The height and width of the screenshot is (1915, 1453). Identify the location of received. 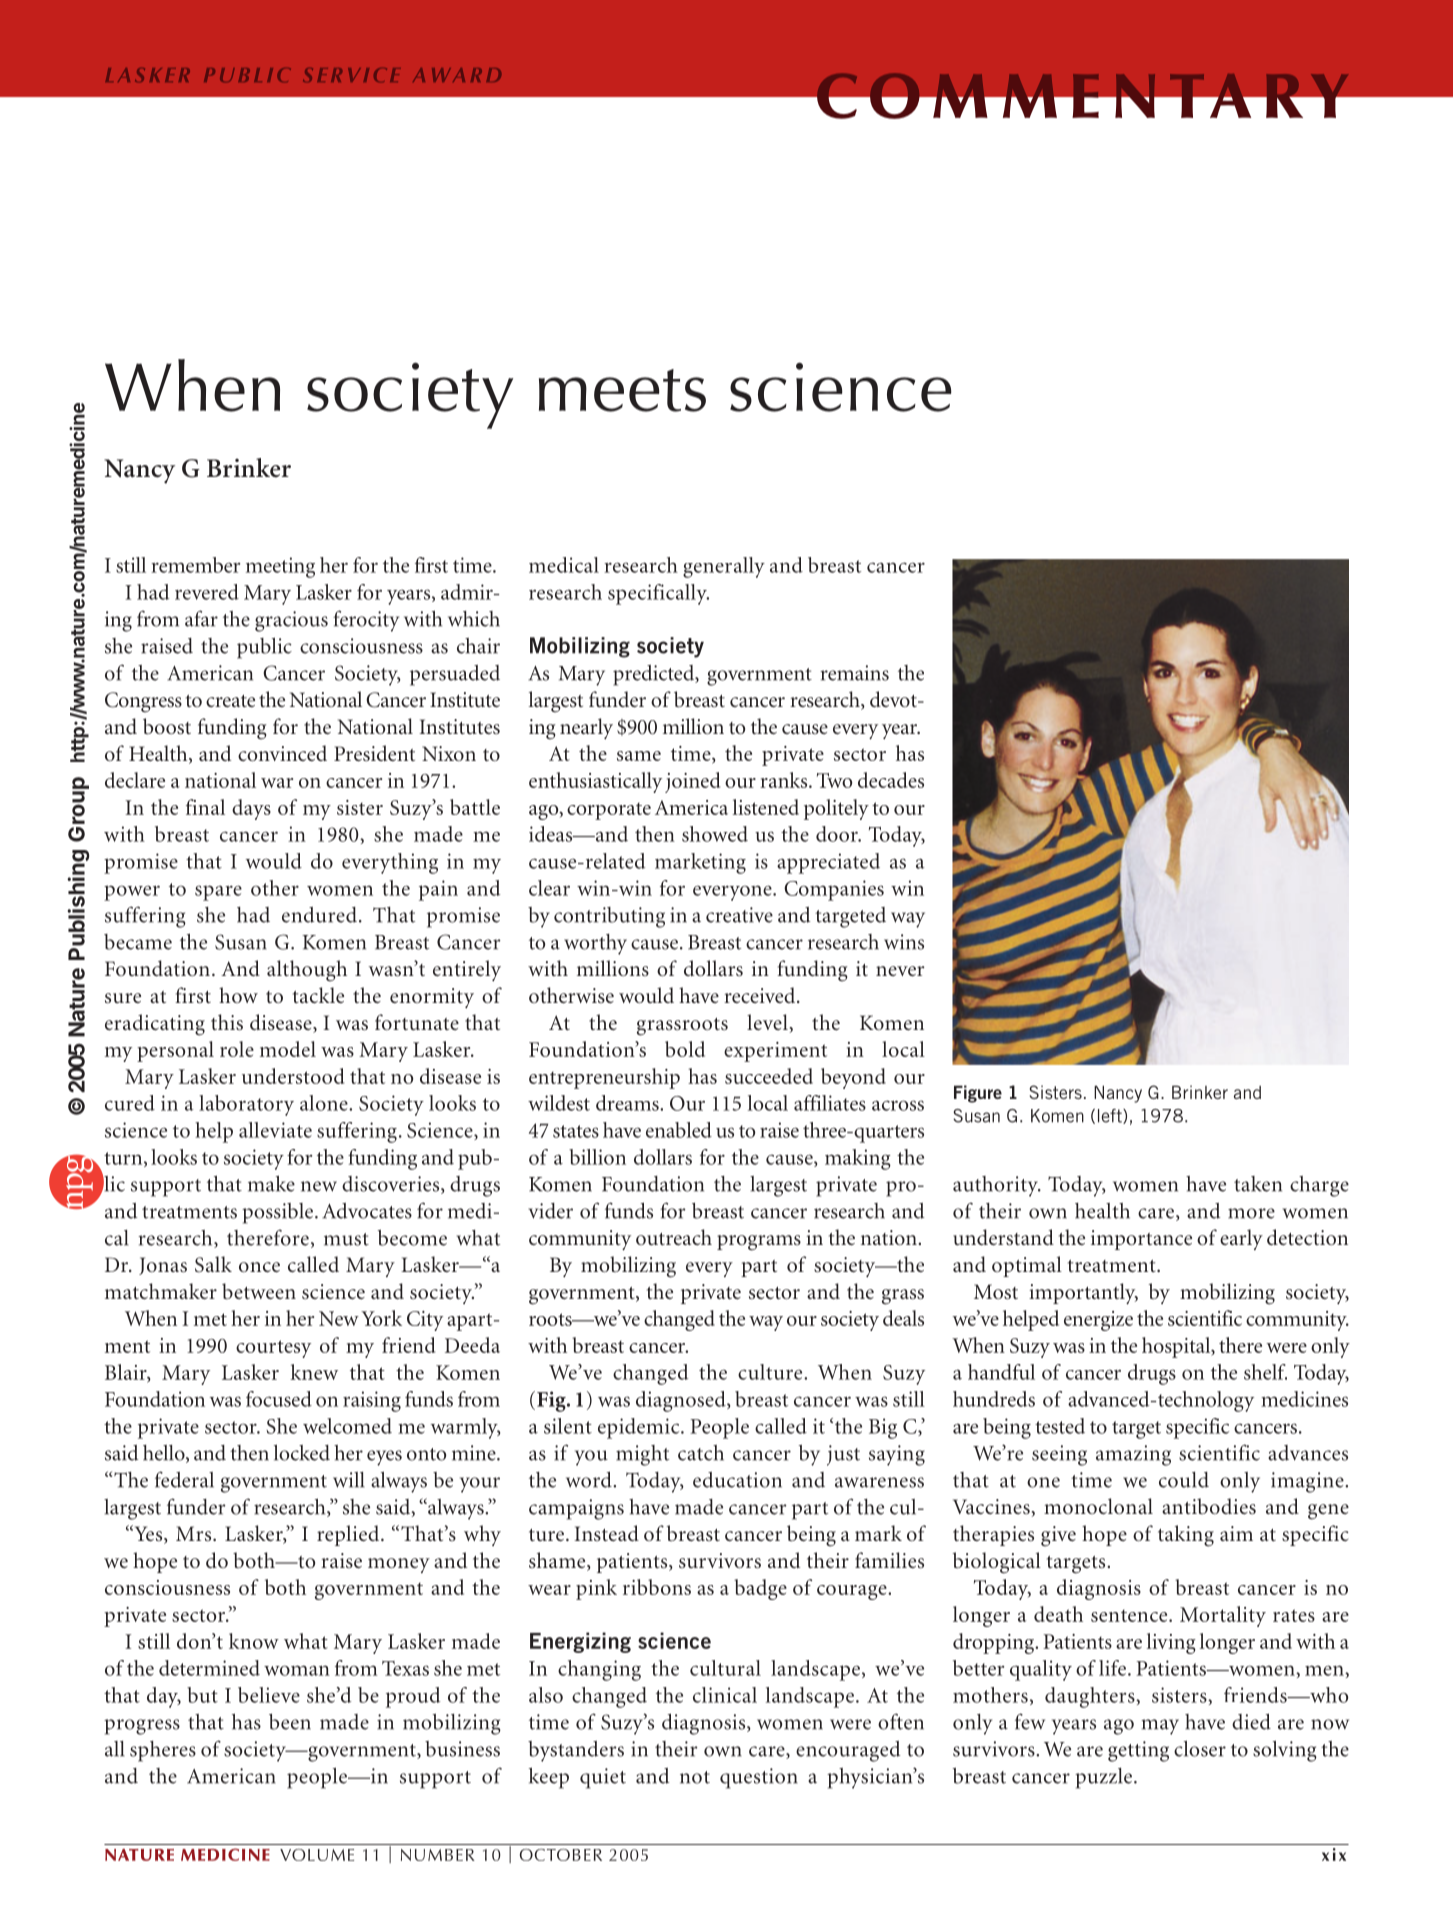
(761, 995).
